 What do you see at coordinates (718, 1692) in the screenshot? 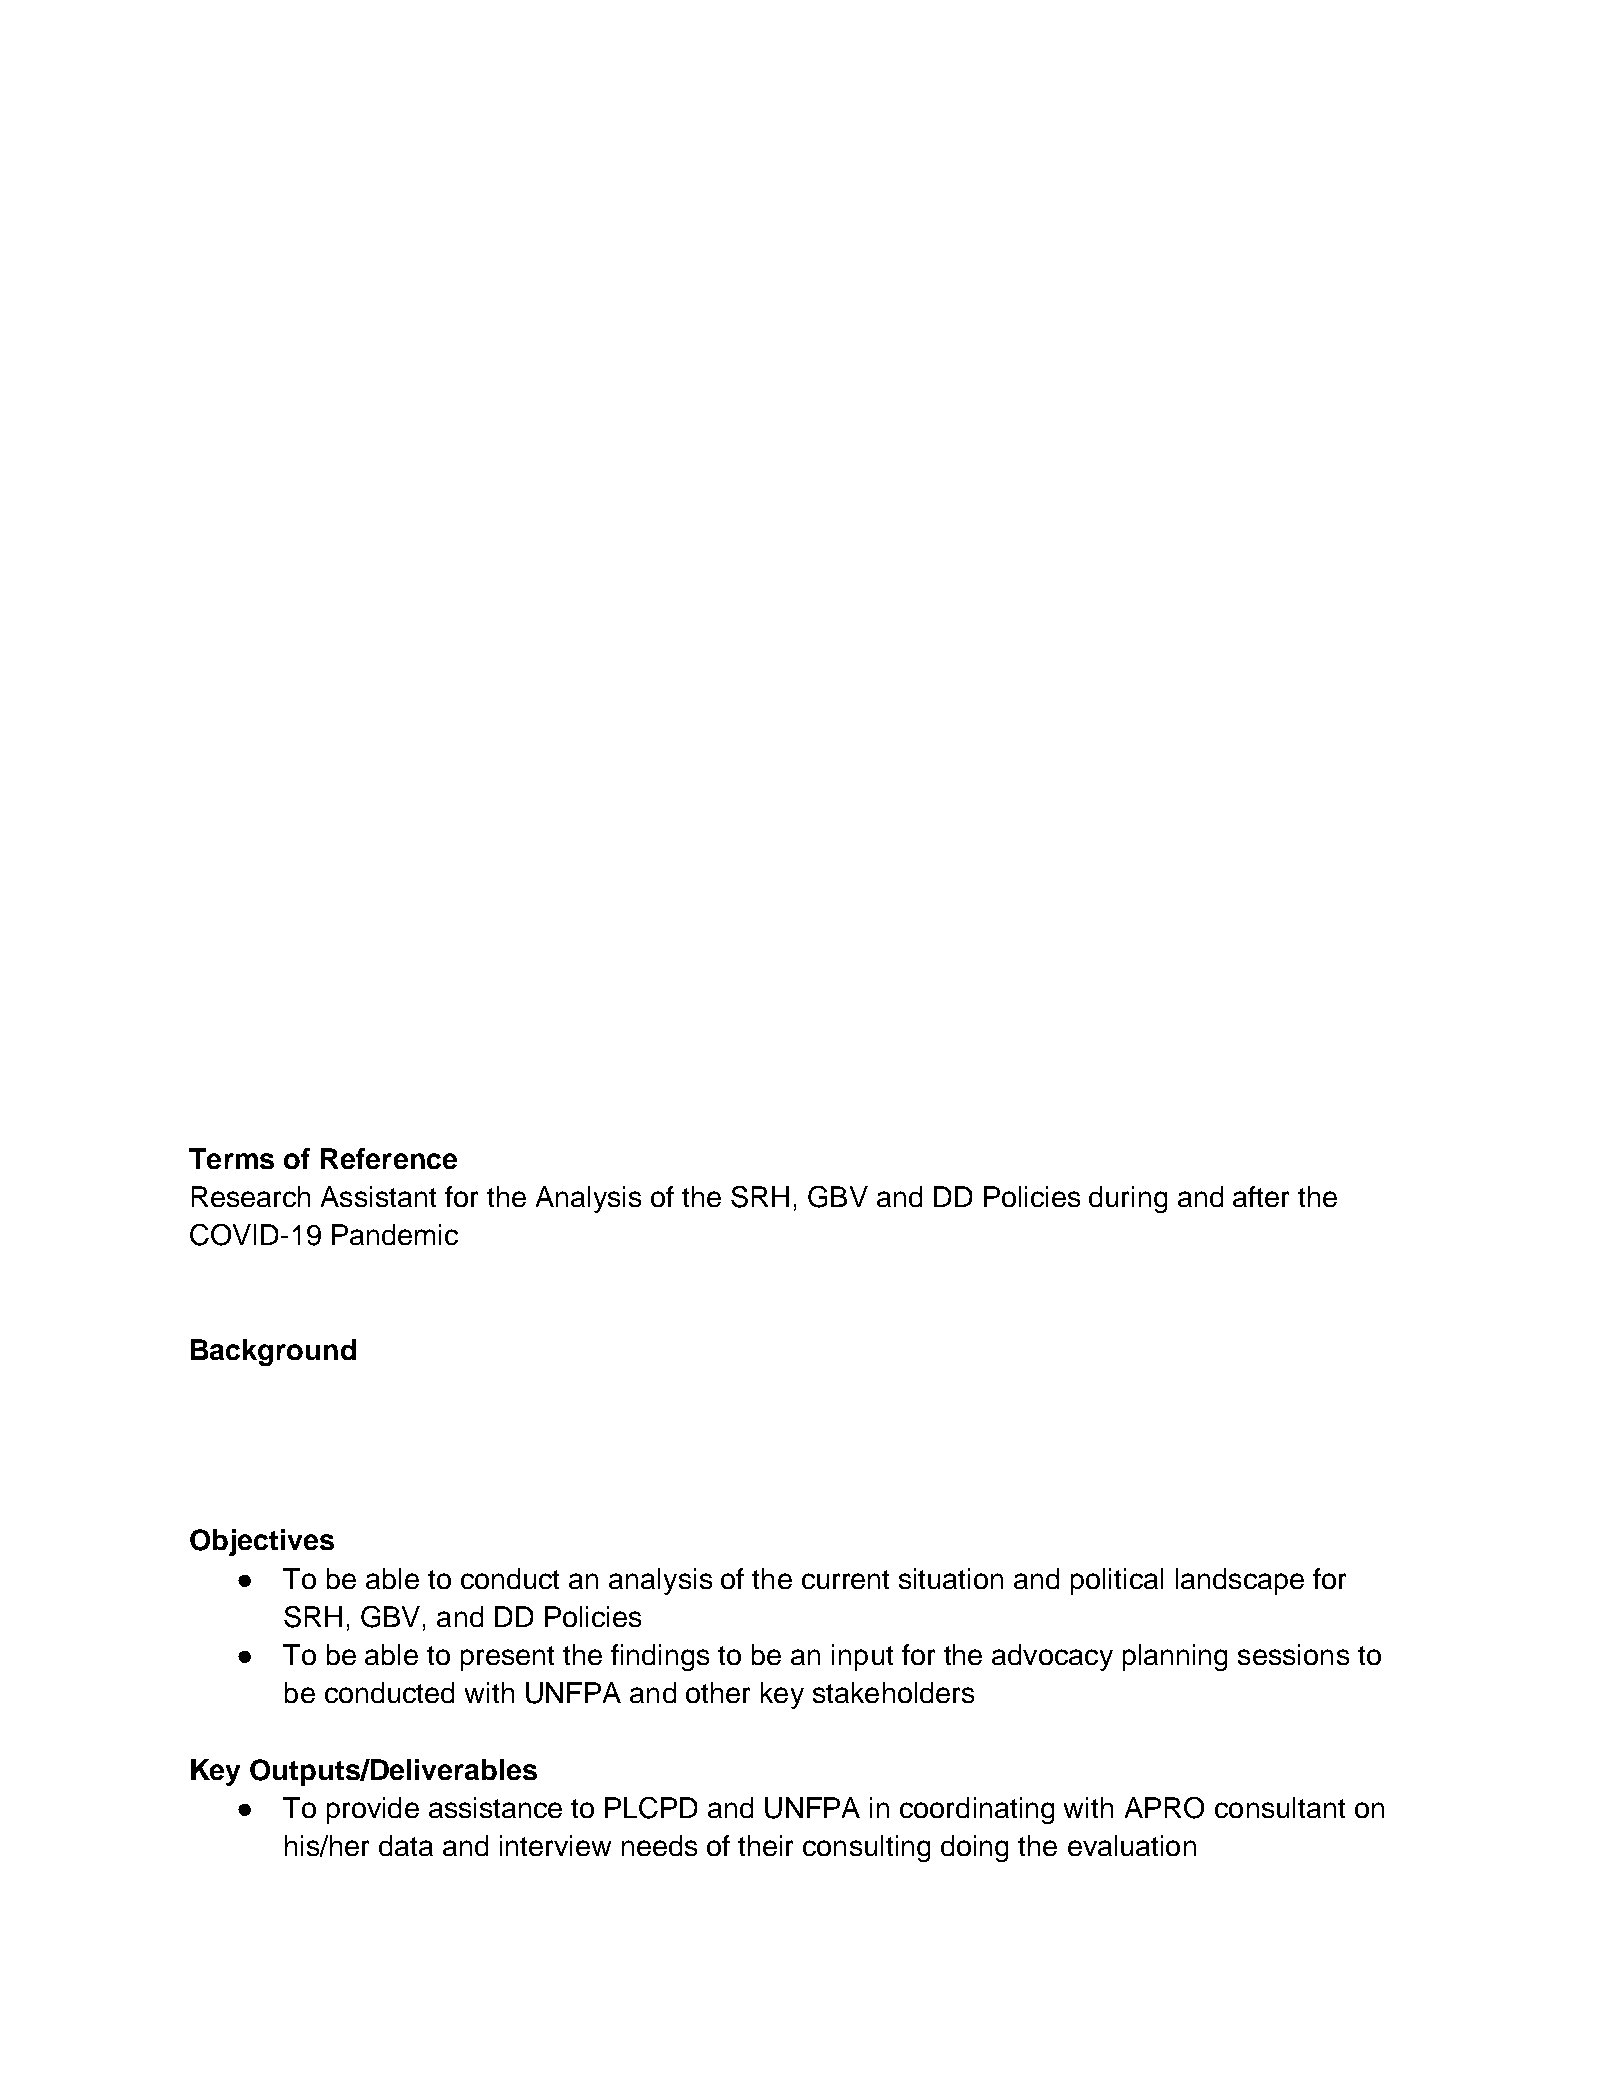
I see `other` at bounding box center [718, 1692].
